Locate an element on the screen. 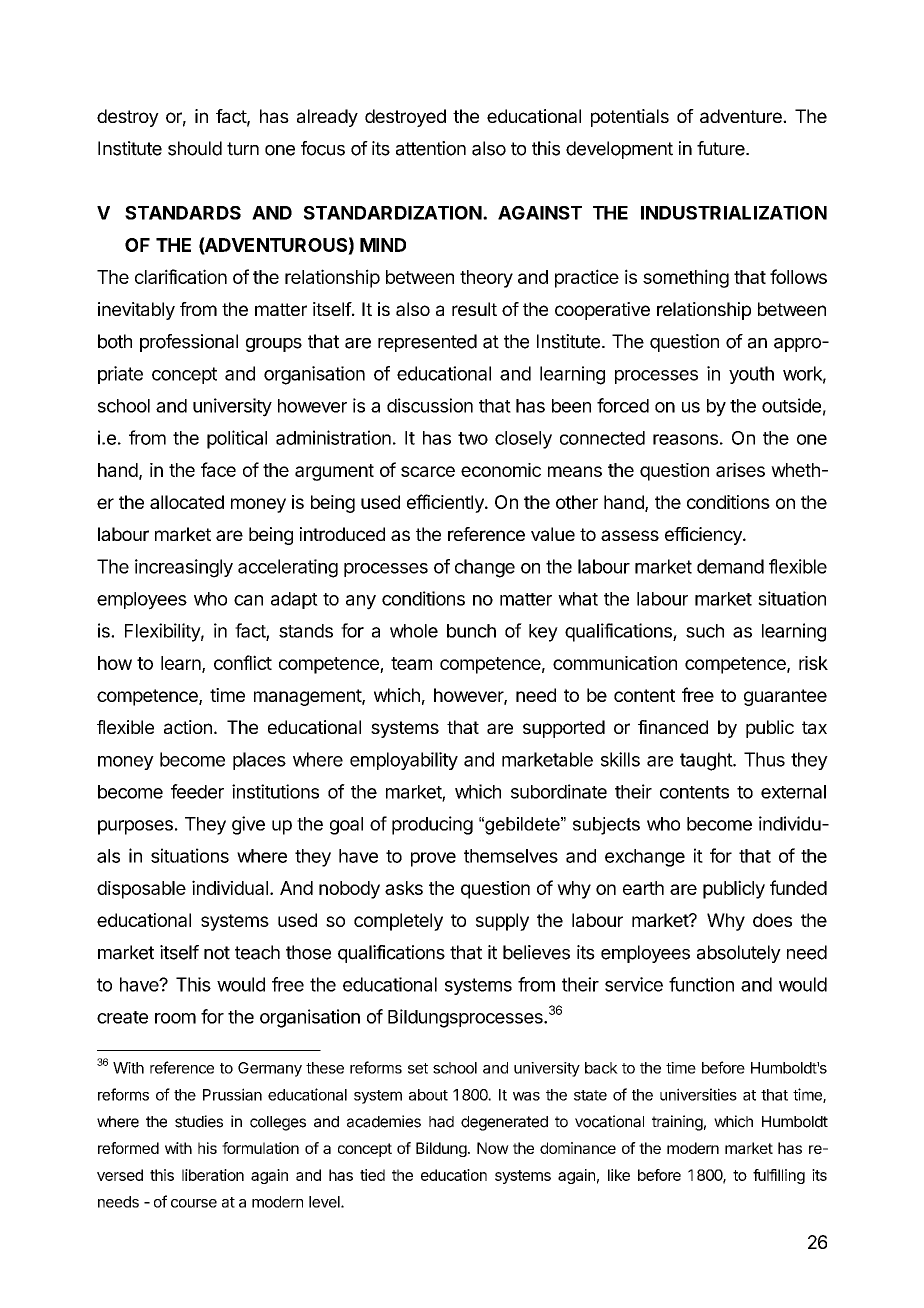  liberation is located at coordinates (213, 1175).
